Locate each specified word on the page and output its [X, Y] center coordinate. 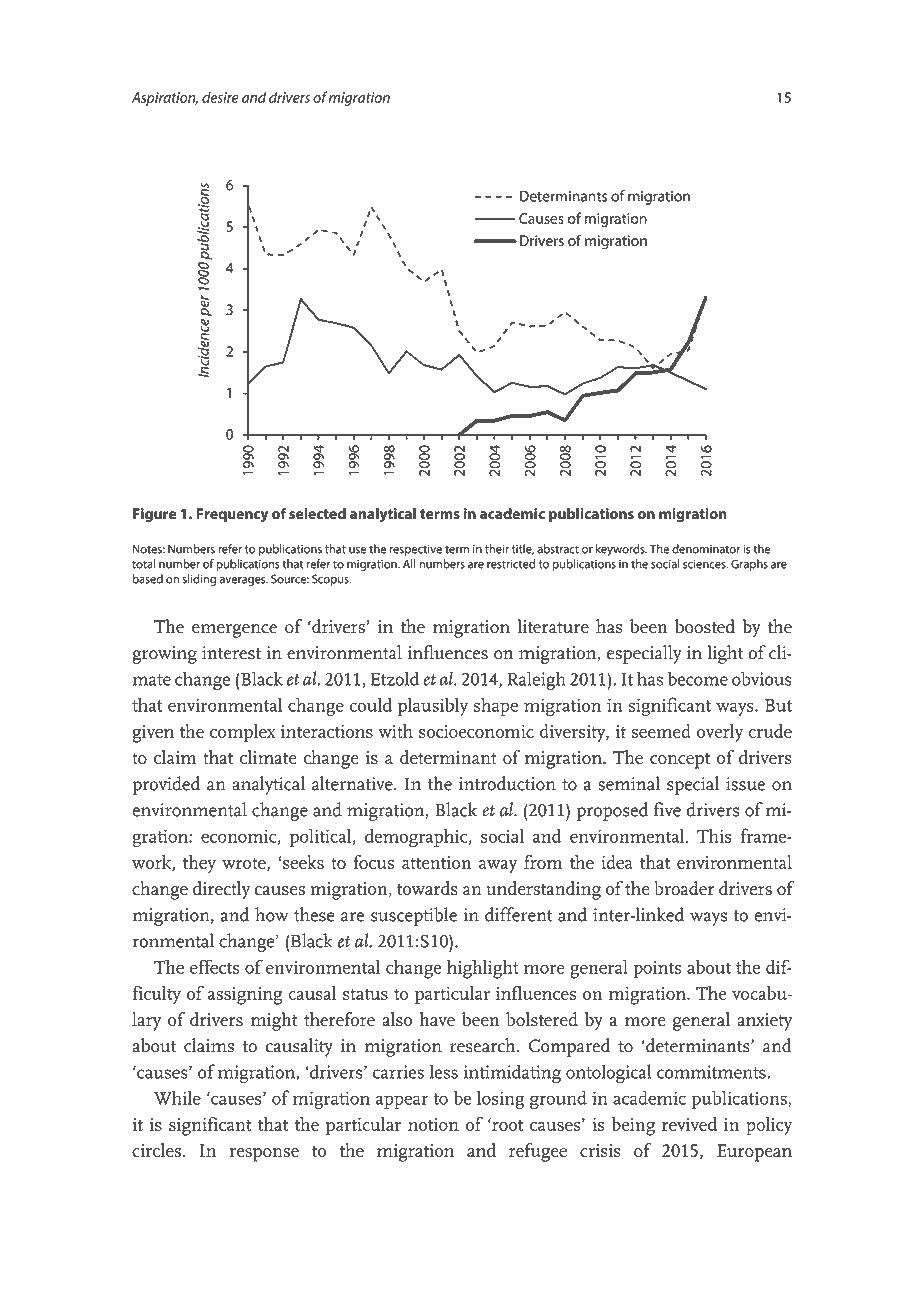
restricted [511, 564]
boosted [705, 626]
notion [433, 1124]
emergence [234, 631]
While [177, 1097]
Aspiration [165, 99]
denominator [706, 549]
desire [220, 97]
